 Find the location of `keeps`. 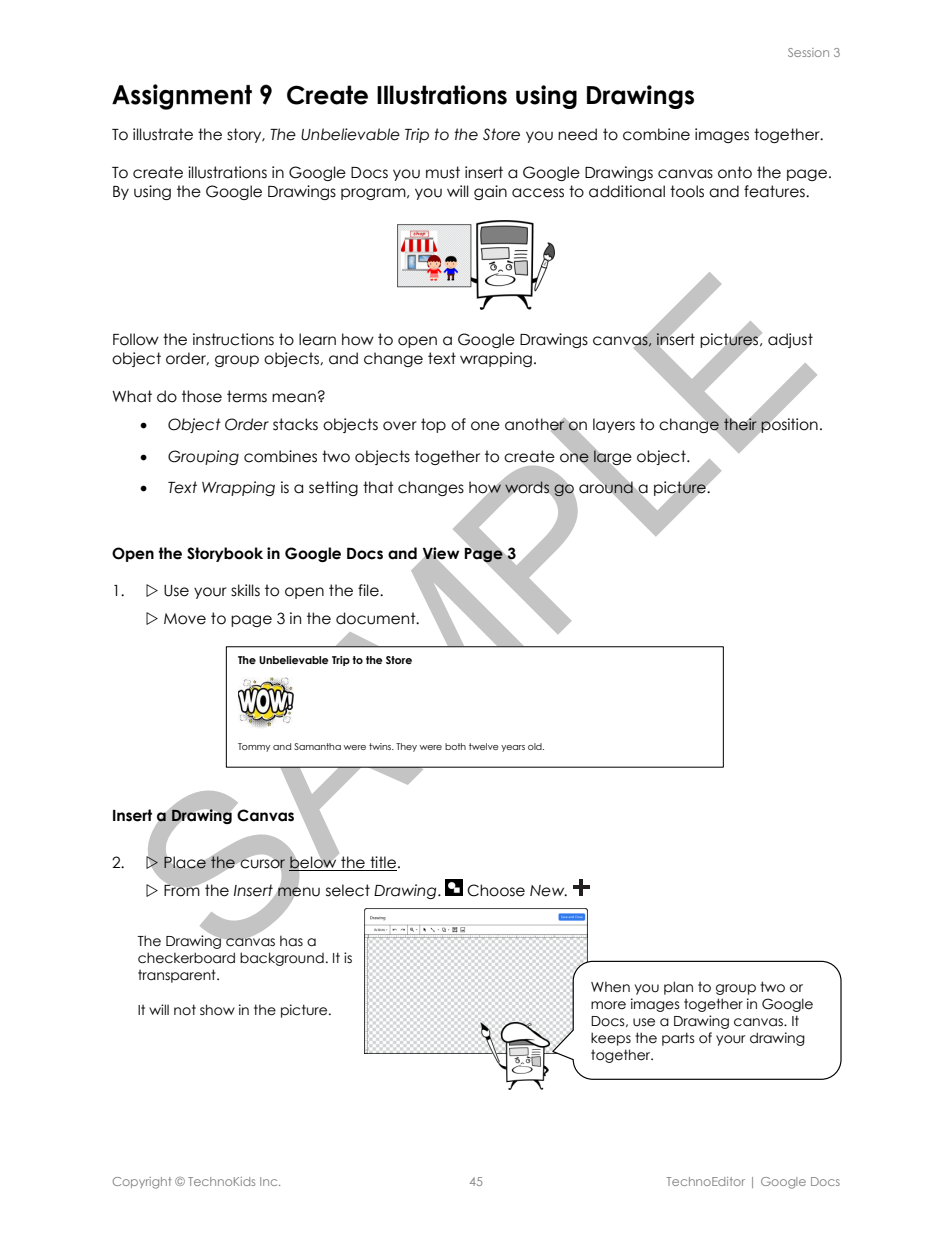

keeps is located at coordinates (611, 1039).
